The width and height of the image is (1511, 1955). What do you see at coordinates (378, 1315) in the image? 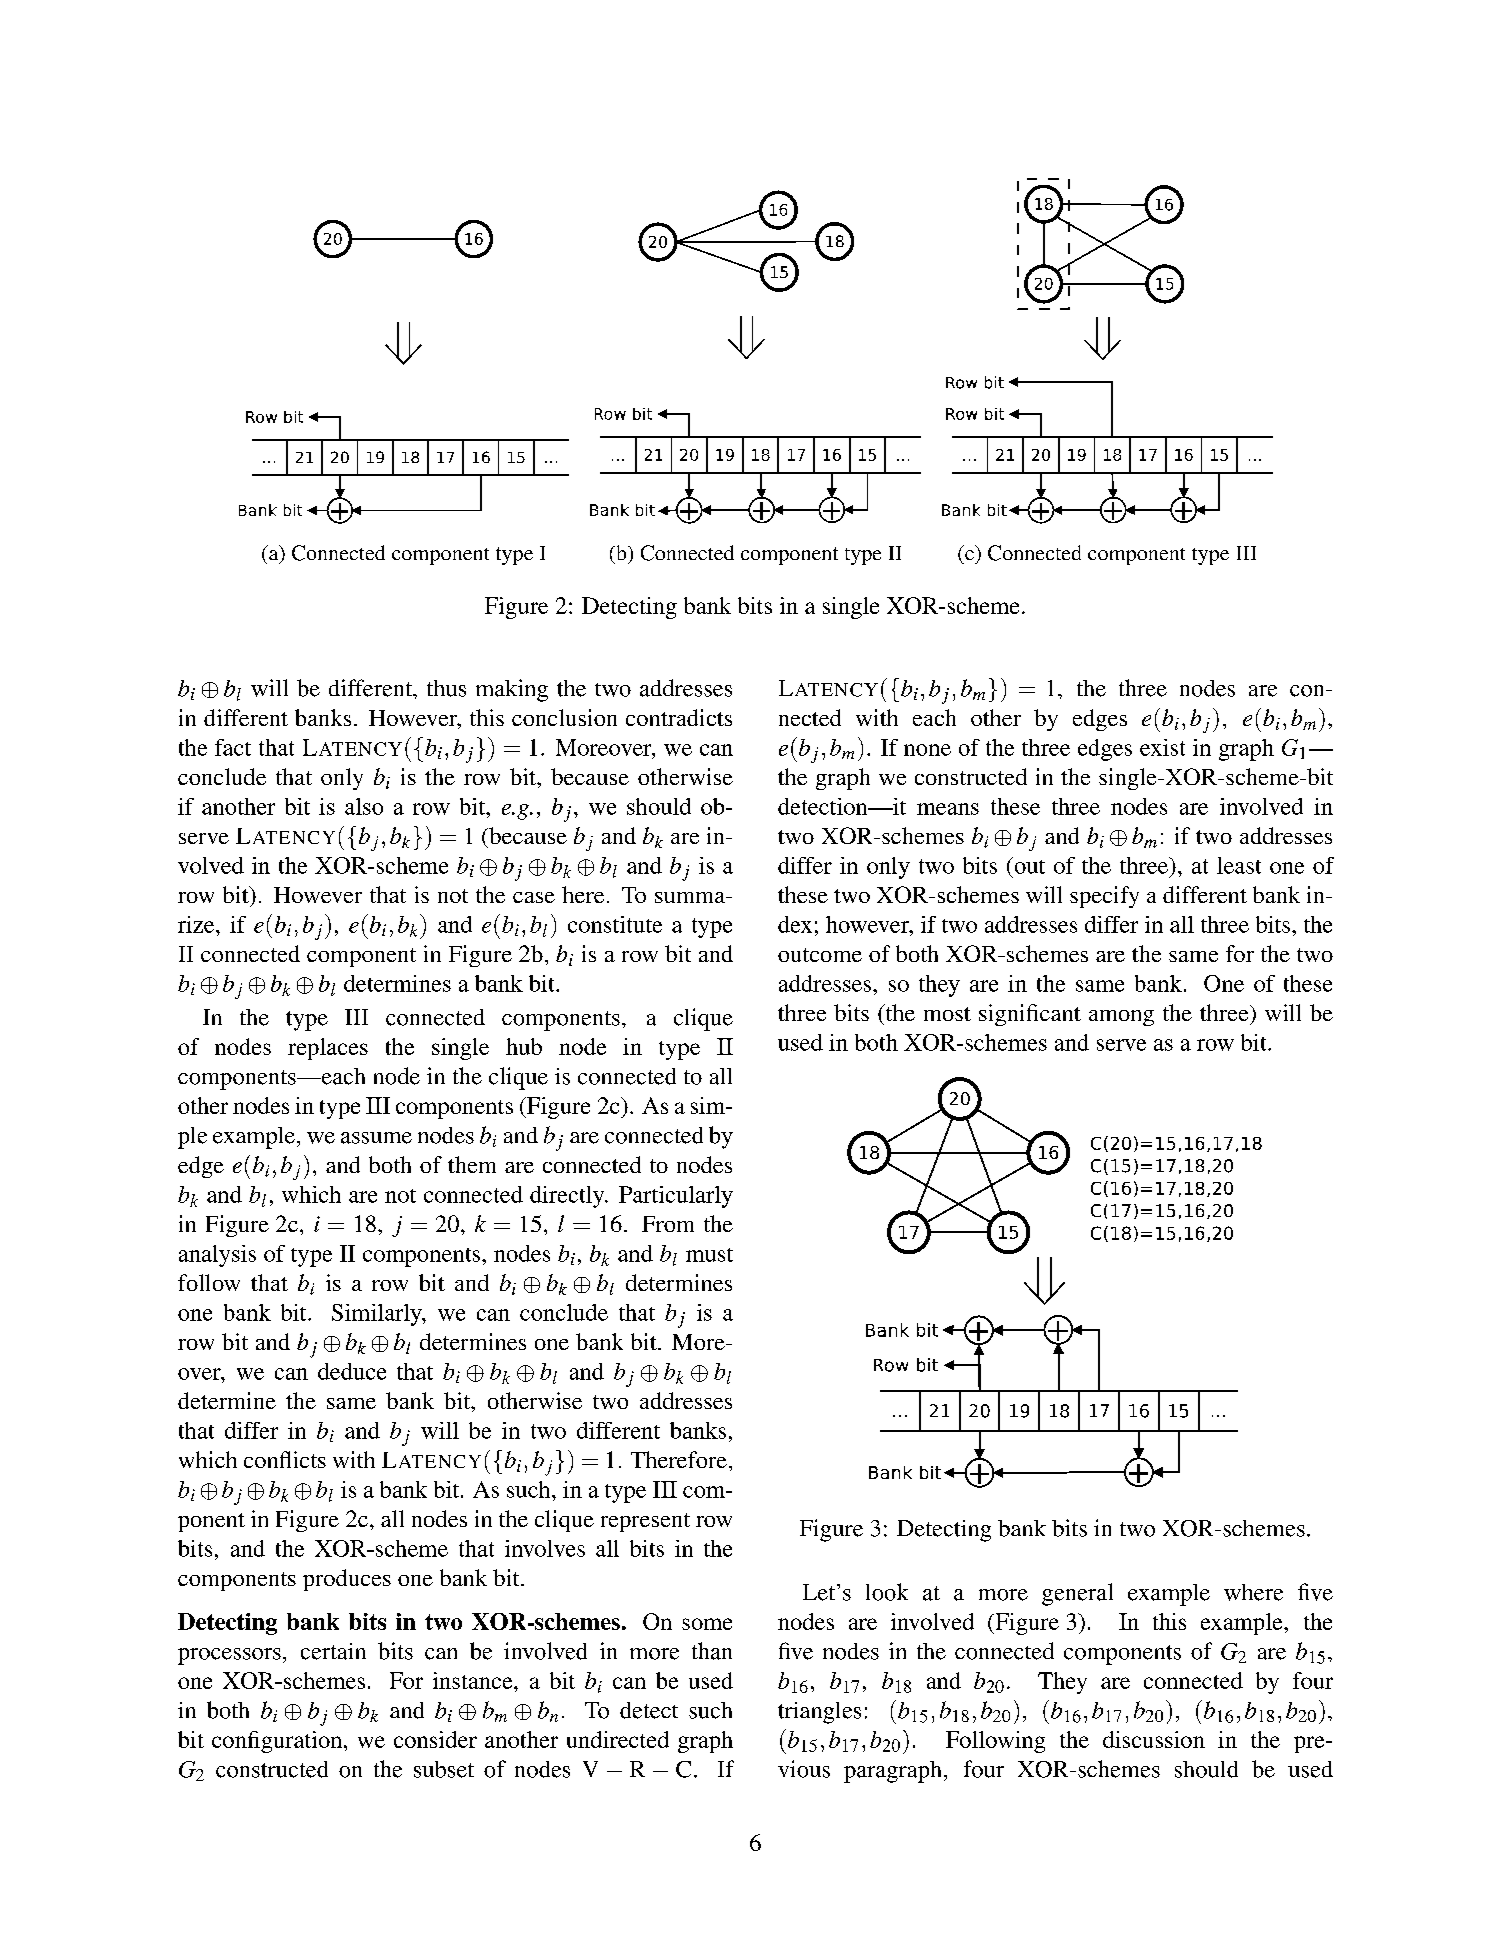
I see `Similarly` at bounding box center [378, 1315].
